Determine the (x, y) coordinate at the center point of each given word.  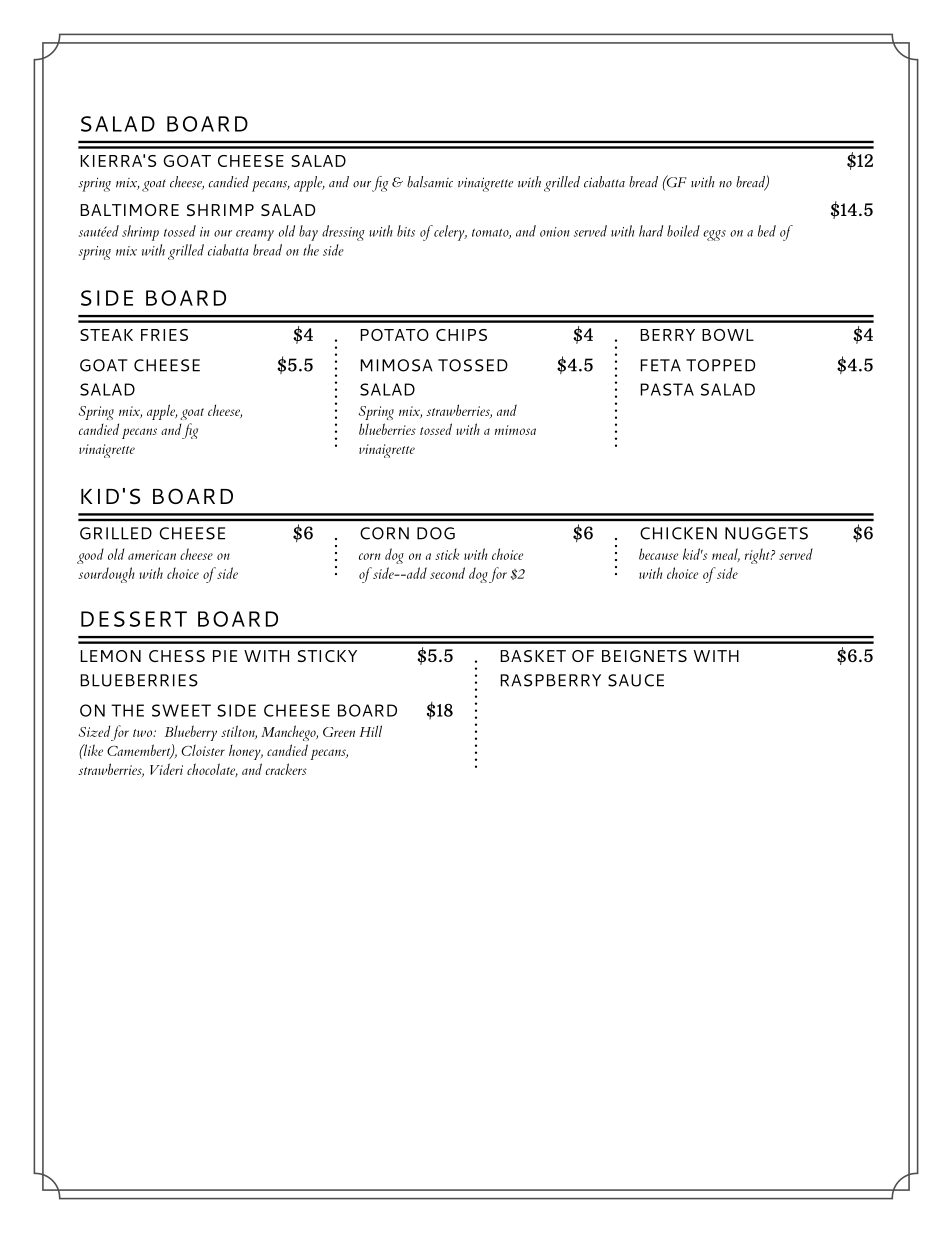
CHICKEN (678, 533)
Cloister (203, 750)
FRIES (164, 335)
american (152, 555)
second (447, 573)
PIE (225, 656)
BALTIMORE (129, 210)
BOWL (728, 335)
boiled (683, 231)
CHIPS (461, 335)
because (658, 554)
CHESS (177, 656)
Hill (371, 731)
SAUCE (636, 680)
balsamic (430, 182)
